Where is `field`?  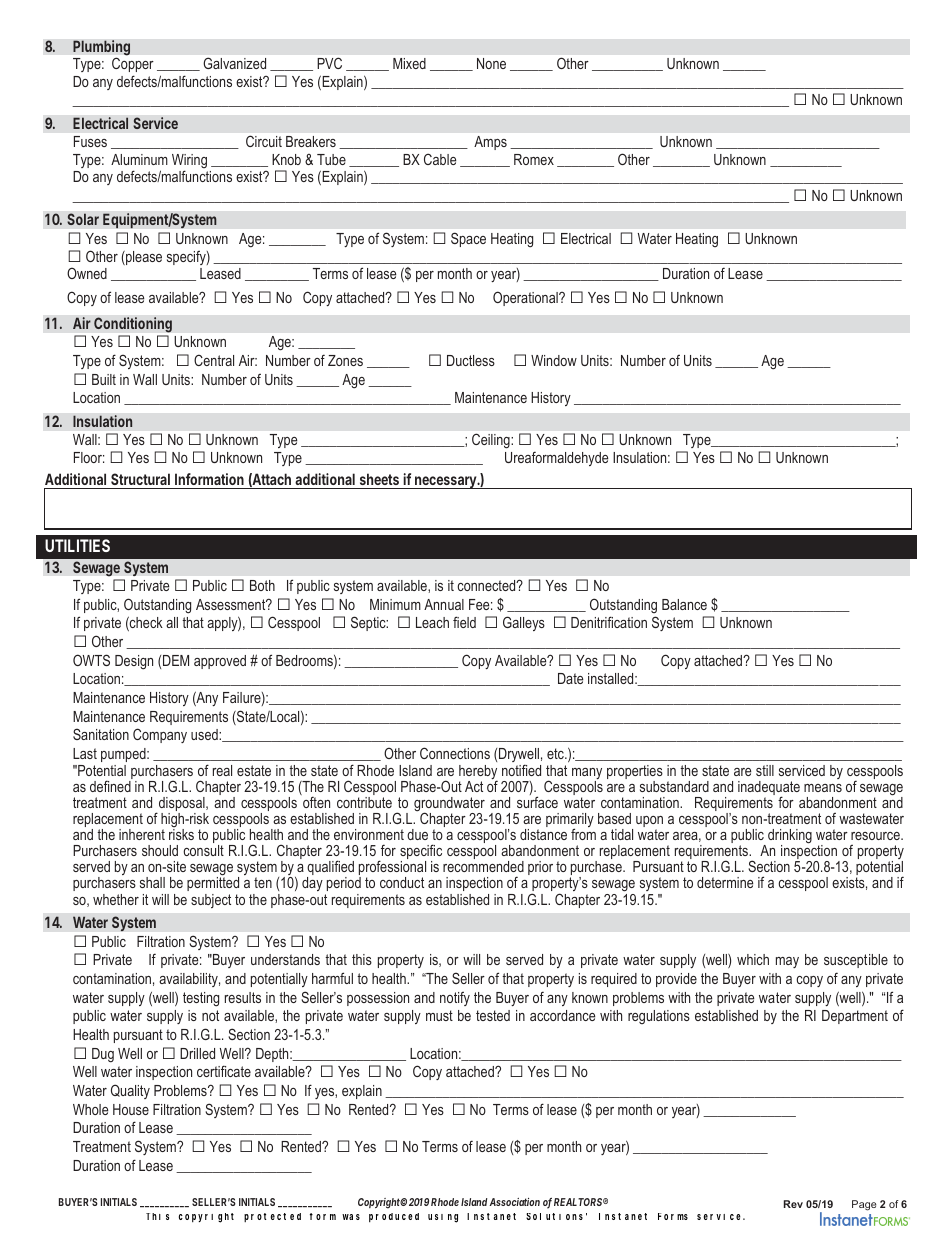
field is located at coordinates (464, 622).
